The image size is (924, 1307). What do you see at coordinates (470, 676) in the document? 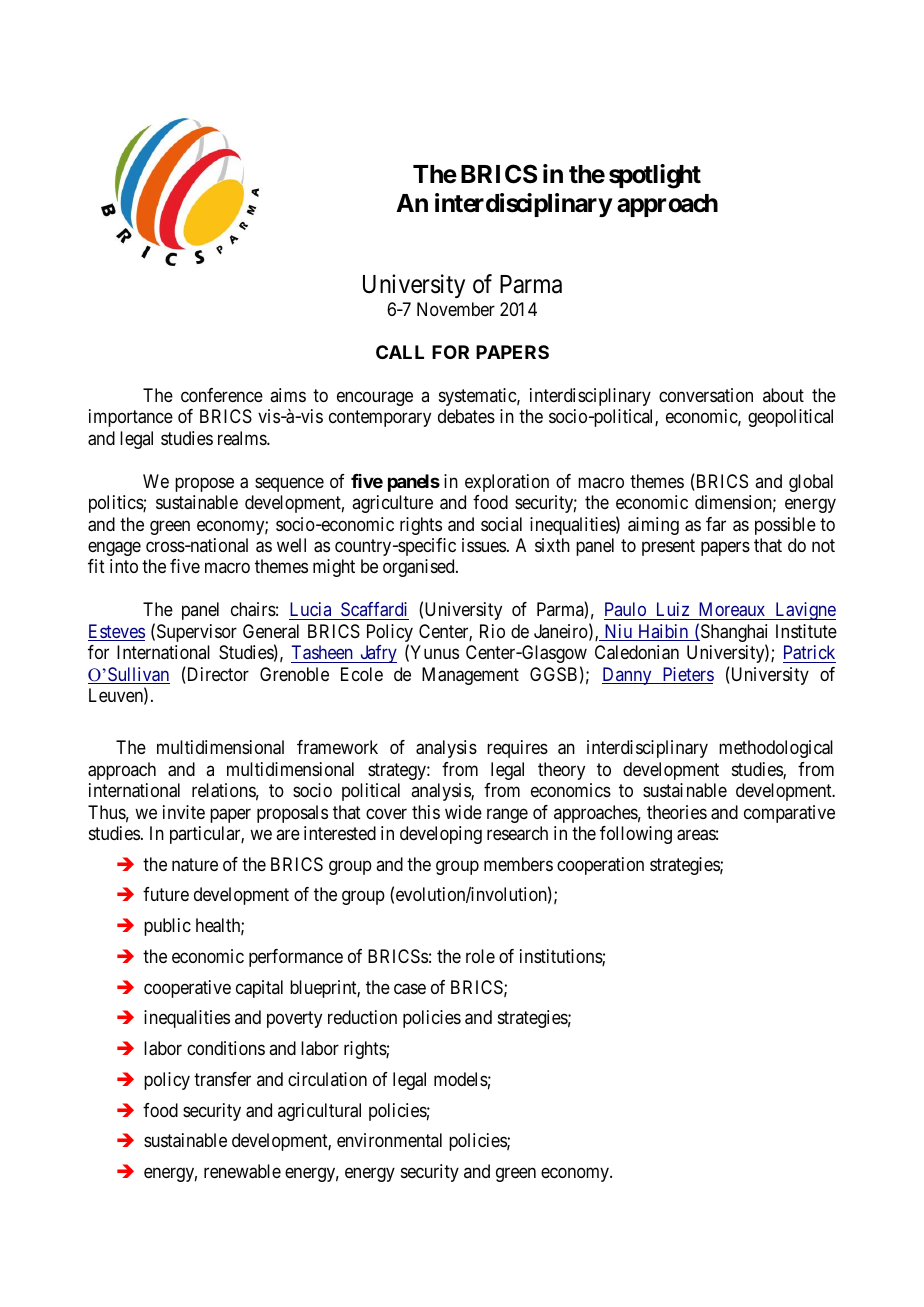
I see `Management` at bounding box center [470, 676].
